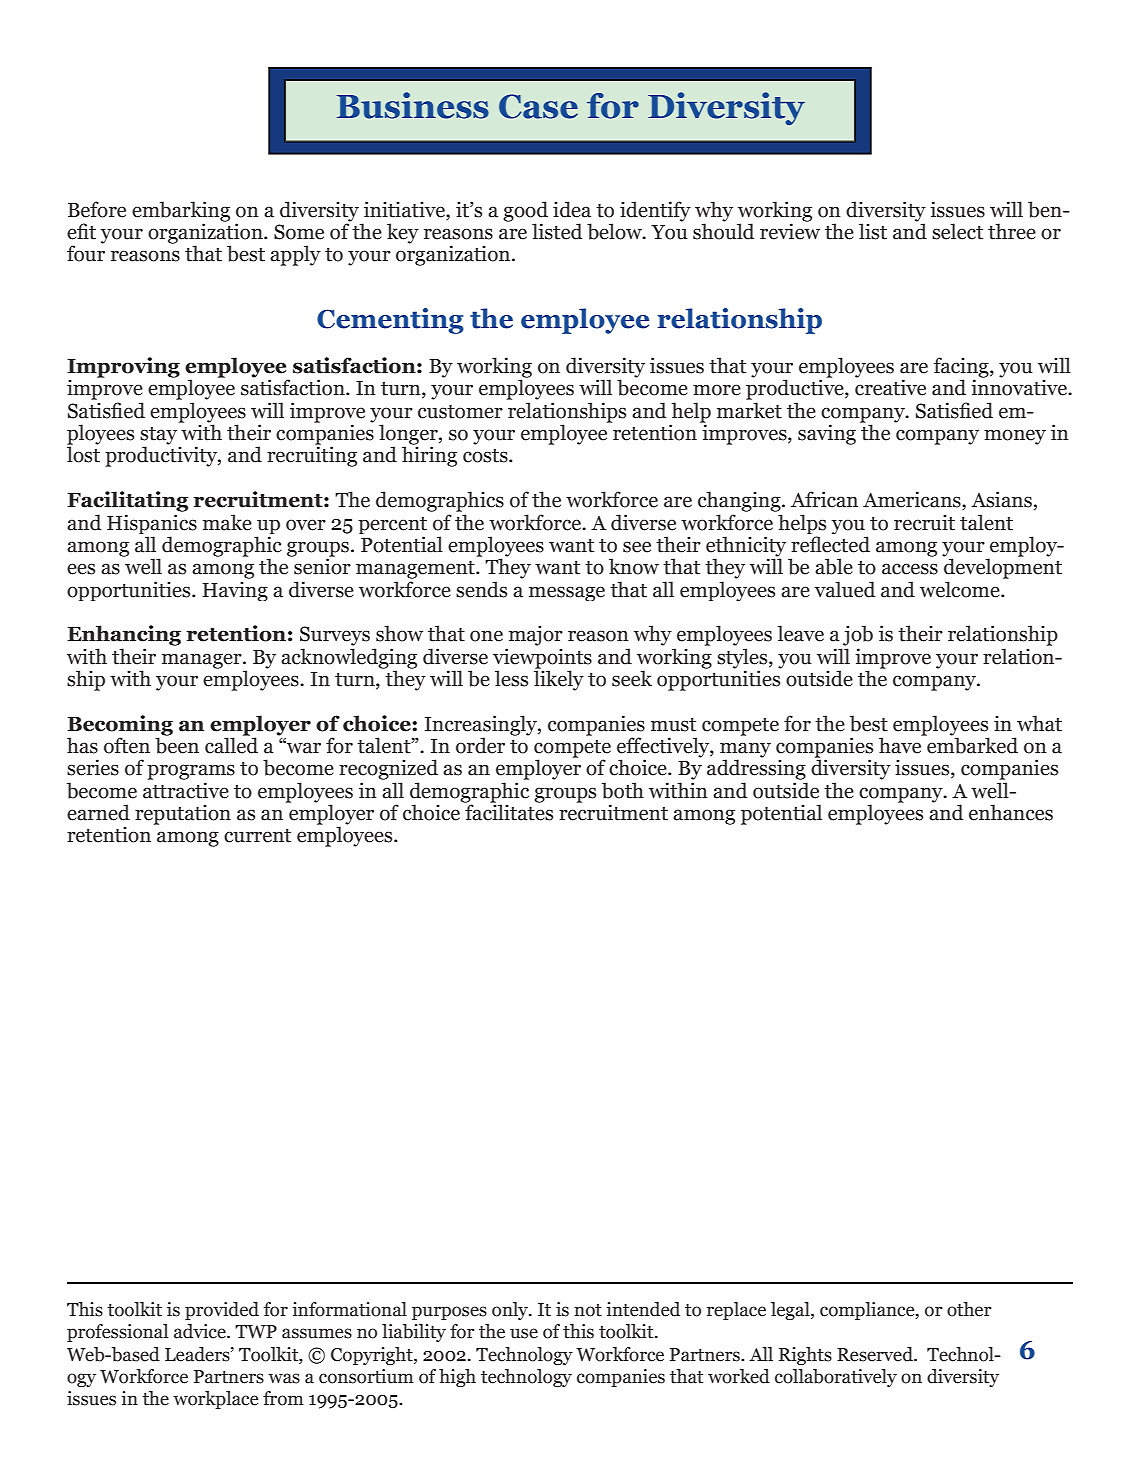 This screenshot has height=1475, width=1140. Describe the element at coordinates (538, 106) in the screenshot. I see `Case` at that location.
